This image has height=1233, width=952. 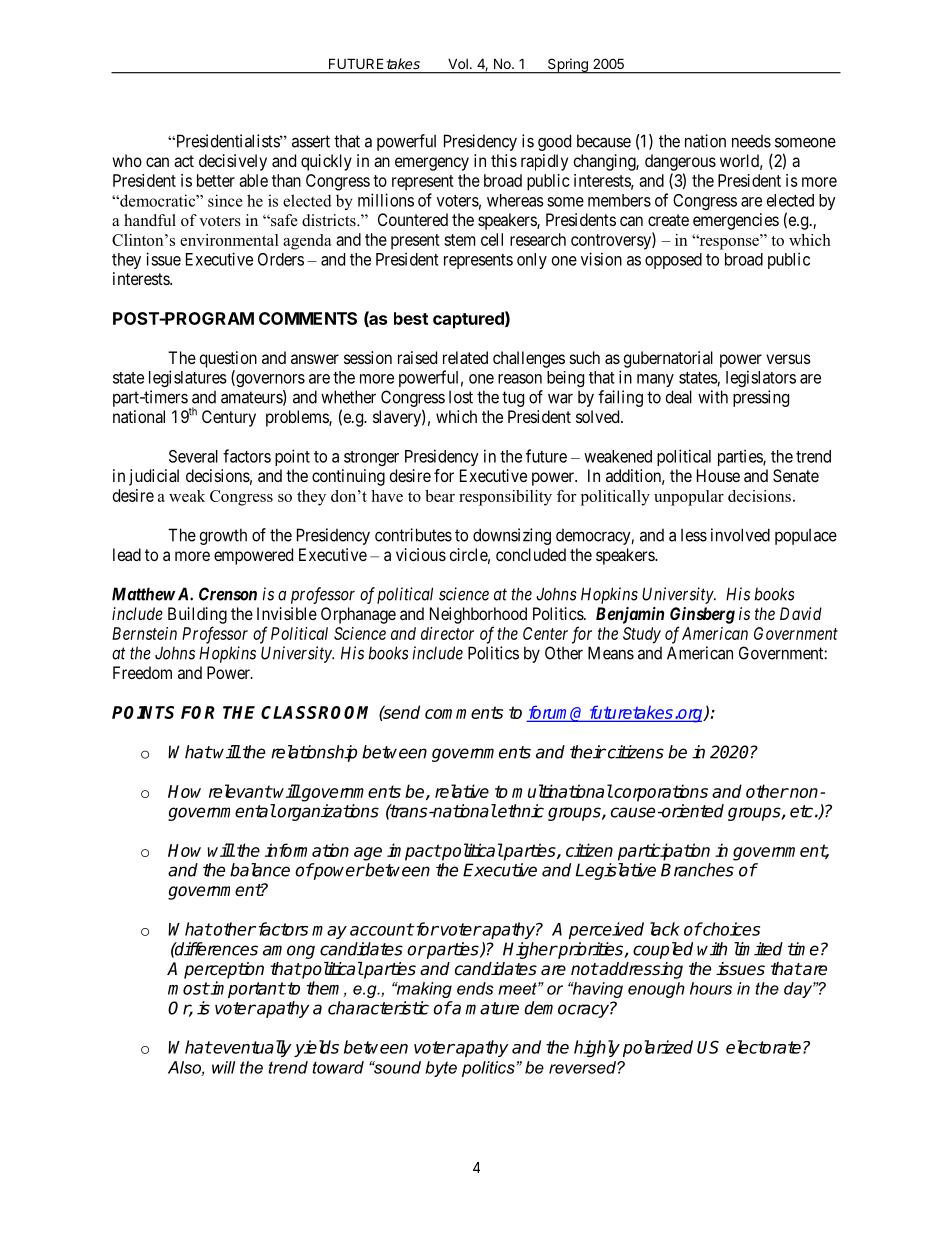 What do you see at coordinates (260, 870) in the image?
I see `balance` at bounding box center [260, 870].
